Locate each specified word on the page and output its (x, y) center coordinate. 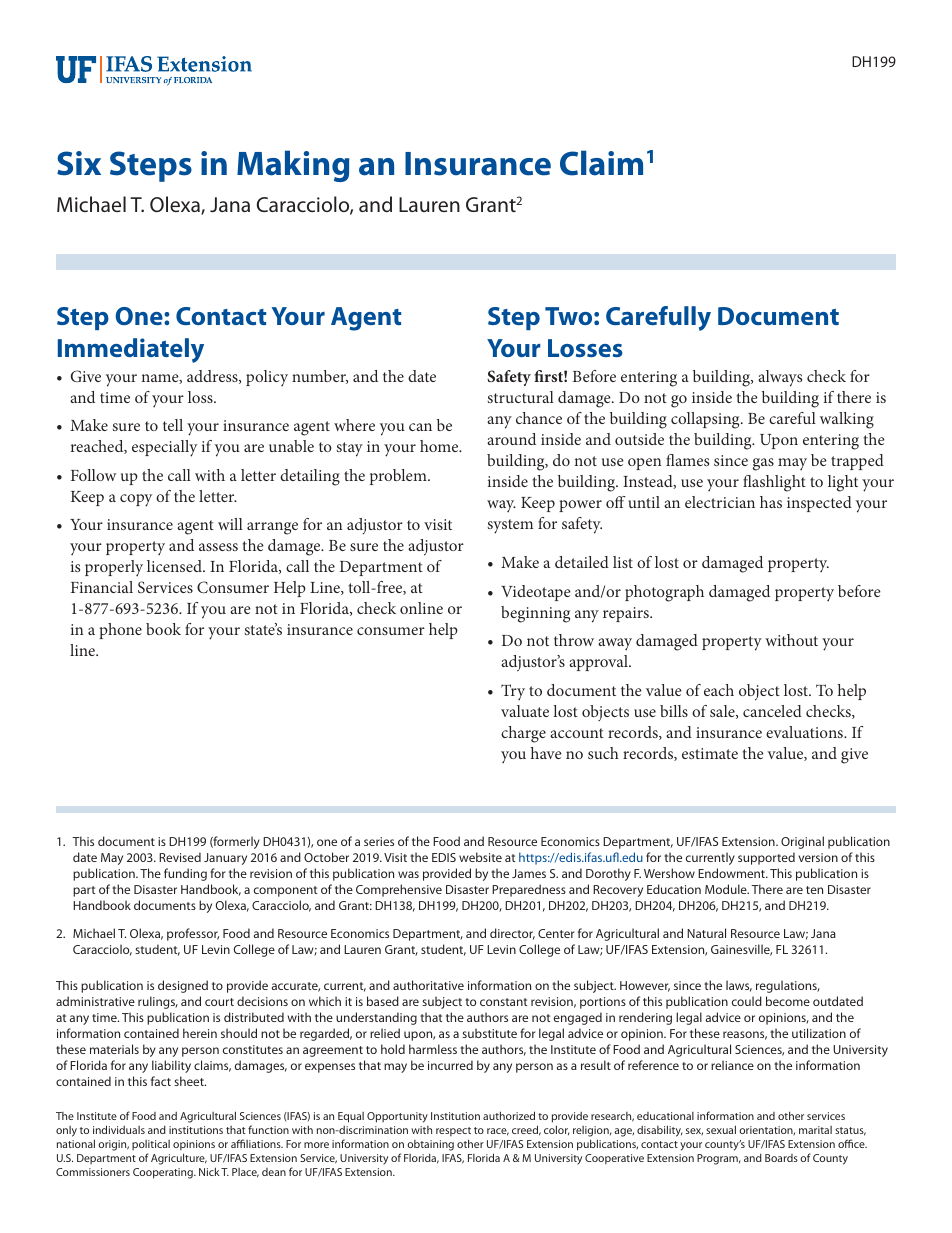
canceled (772, 711)
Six (79, 163)
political (151, 1147)
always (780, 378)
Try (513, 692)
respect (453, 1133)
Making (293, 166)
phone (120, 631)
